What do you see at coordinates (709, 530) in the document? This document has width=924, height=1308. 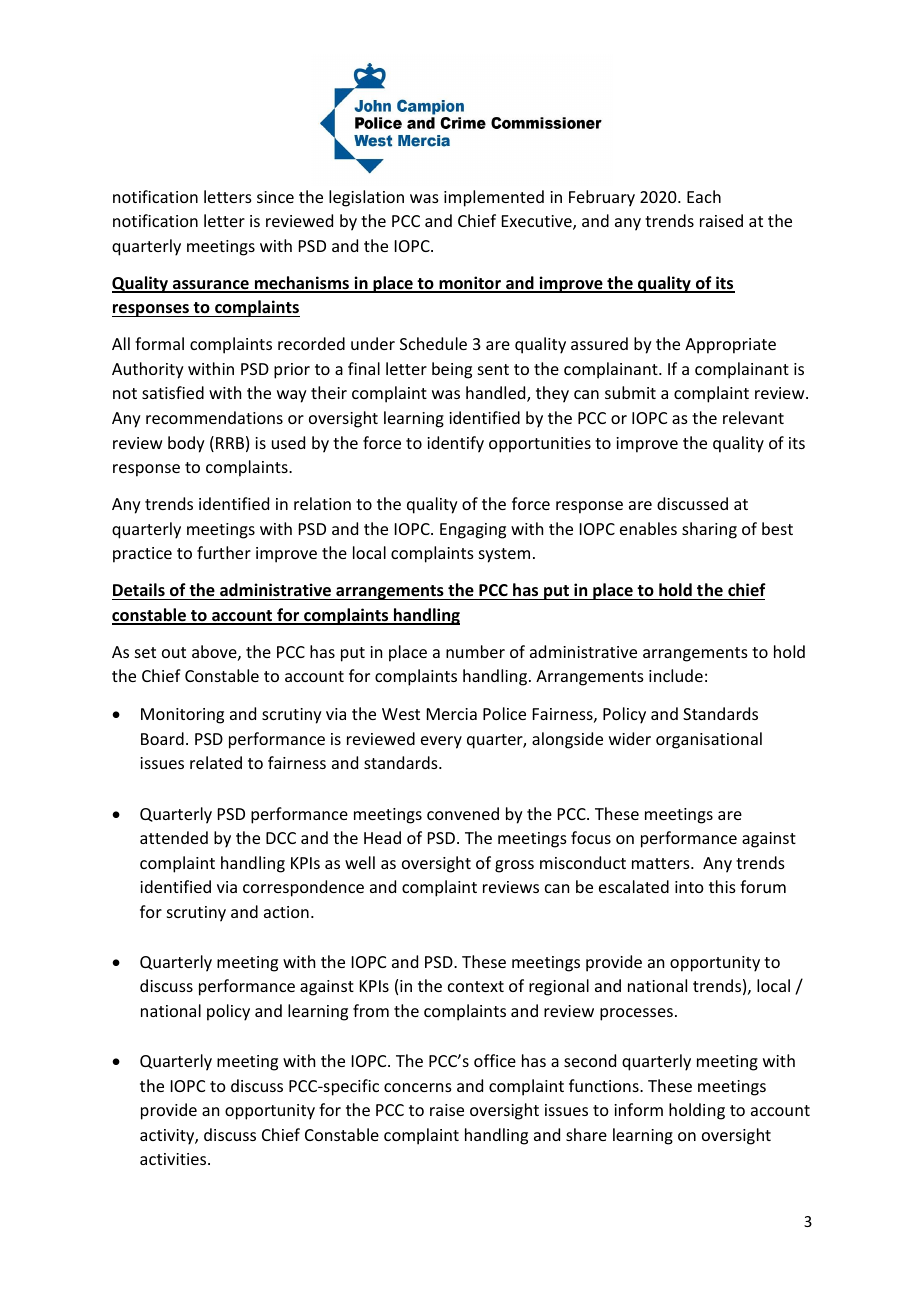 I see `sharing` at bounding box center [709, 530].
